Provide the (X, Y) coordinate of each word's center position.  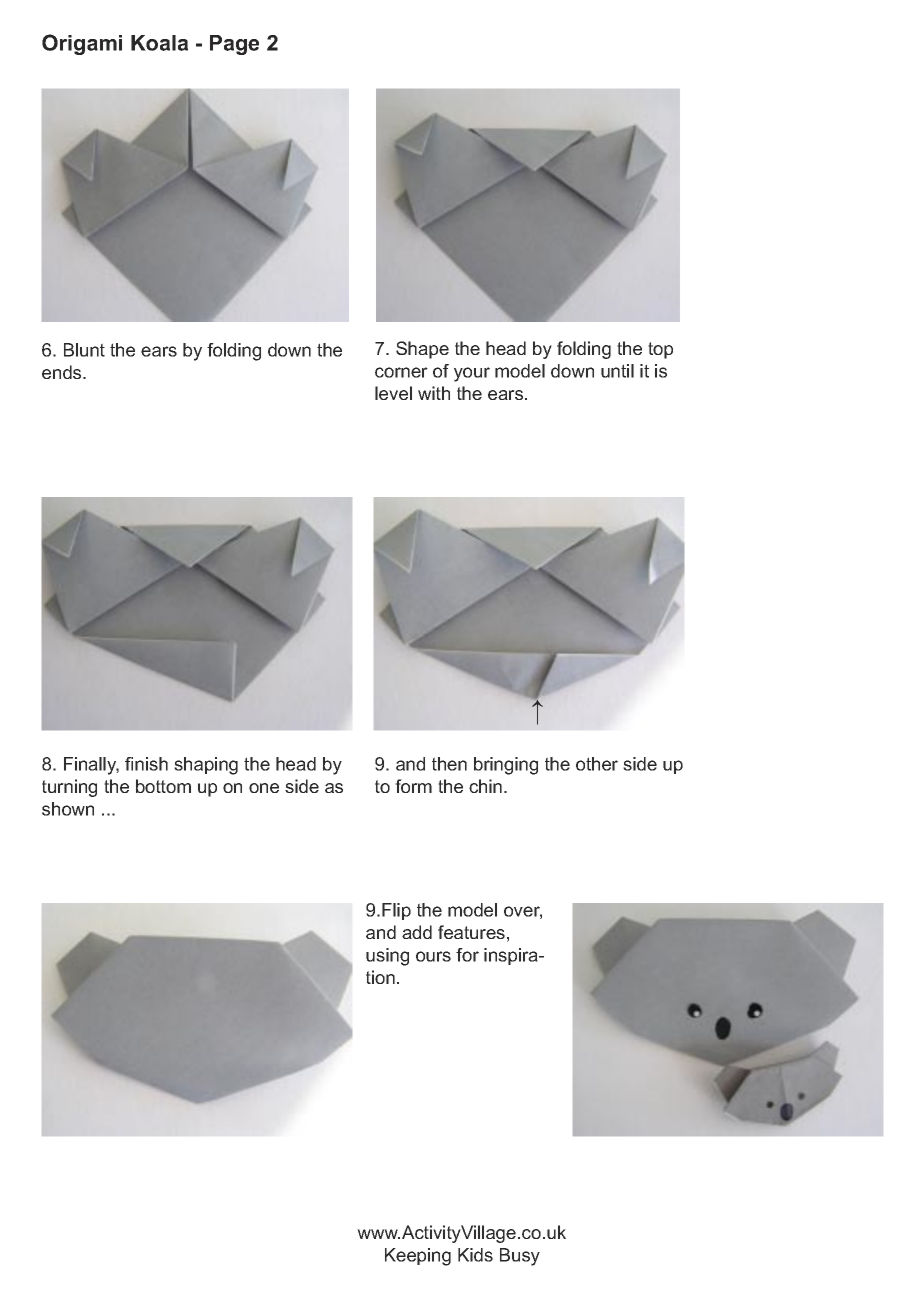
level (393, 393)
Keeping (418, 1257)
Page (234, 45)
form (413, 786)
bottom (163, 786)
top (660, 350)
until (617, 371)
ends (63, 372)
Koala (159, 43)
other (597, 764)
